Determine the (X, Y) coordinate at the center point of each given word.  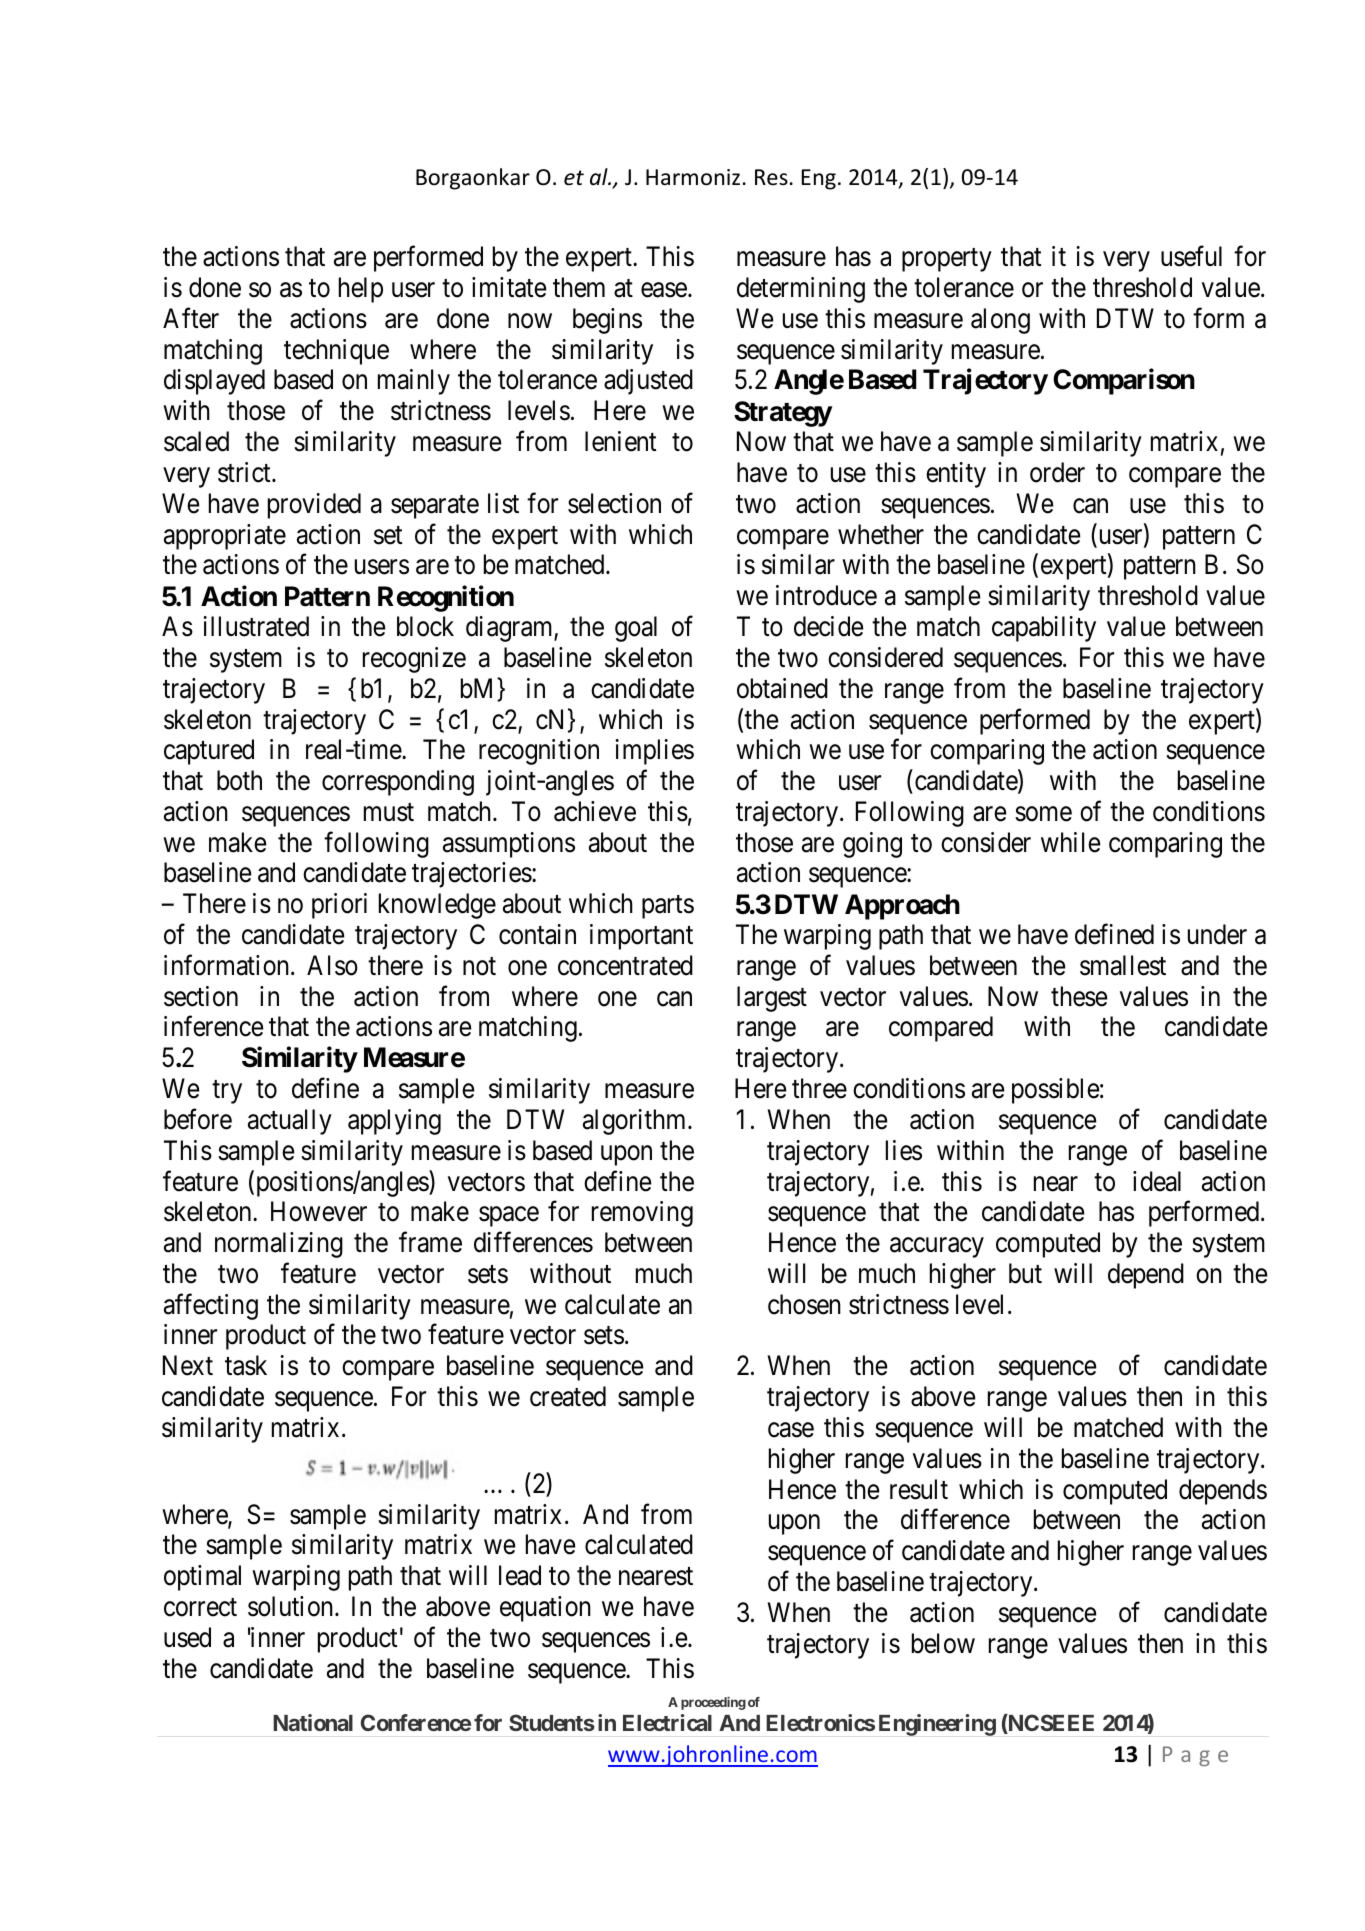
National (313, 1722)
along (1000, 321)
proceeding (713, 1703)
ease (664, 290)
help (361, 290)
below (943, 1643)
